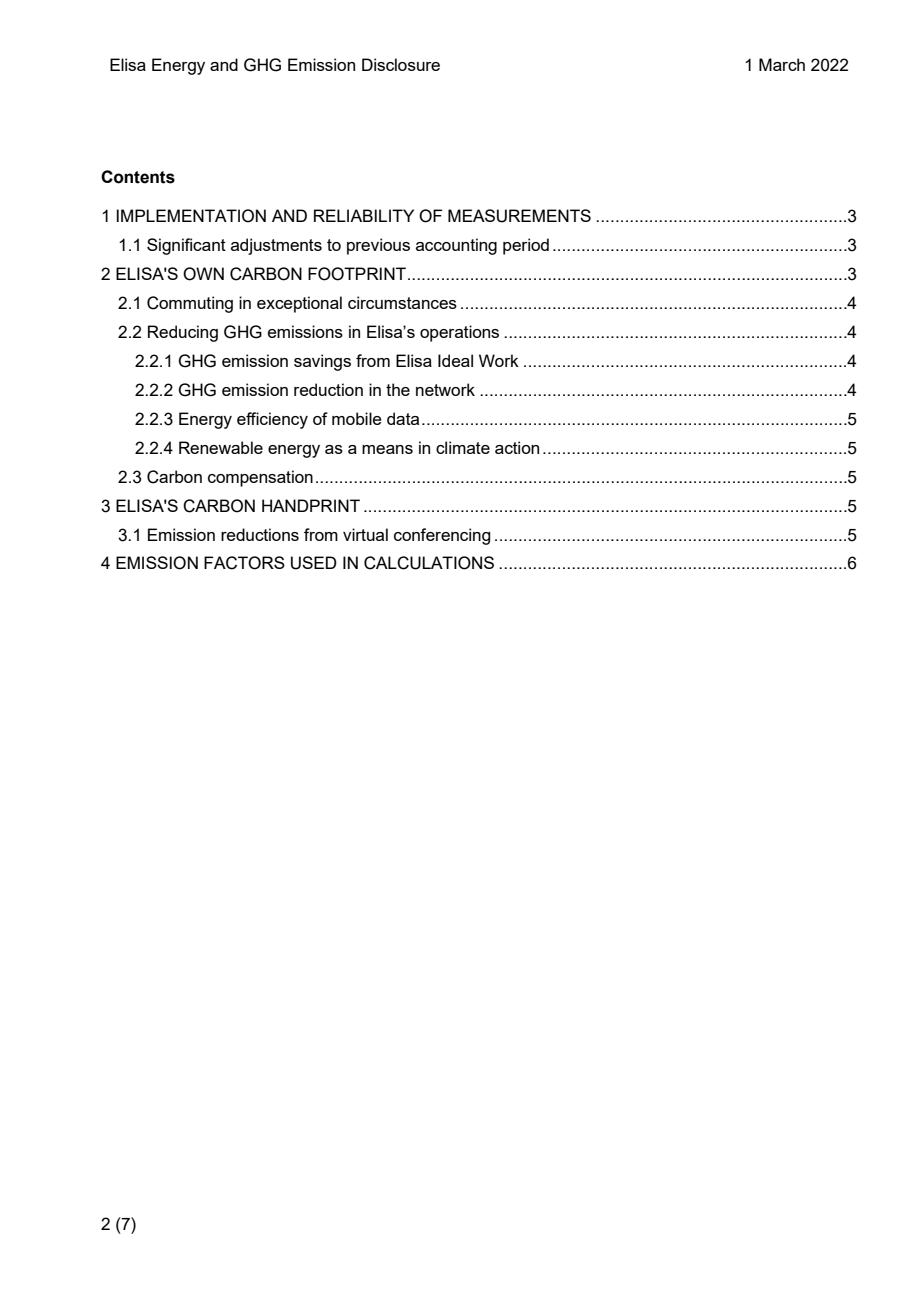  Describe the element at coordinates (244, 563) in the document. I see `FACTORS` at that location.
